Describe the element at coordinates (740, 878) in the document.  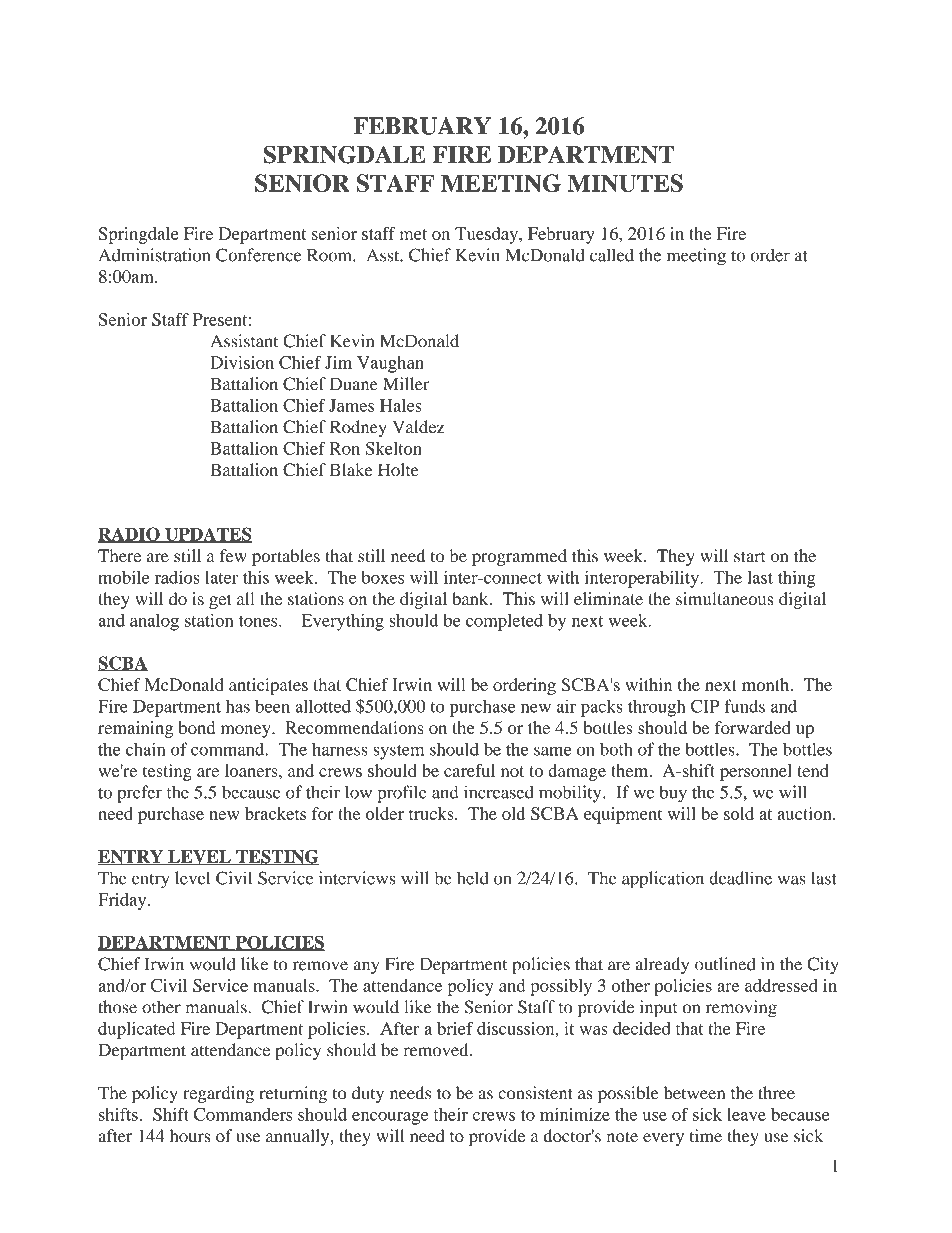
I see `deadline` at that location.
